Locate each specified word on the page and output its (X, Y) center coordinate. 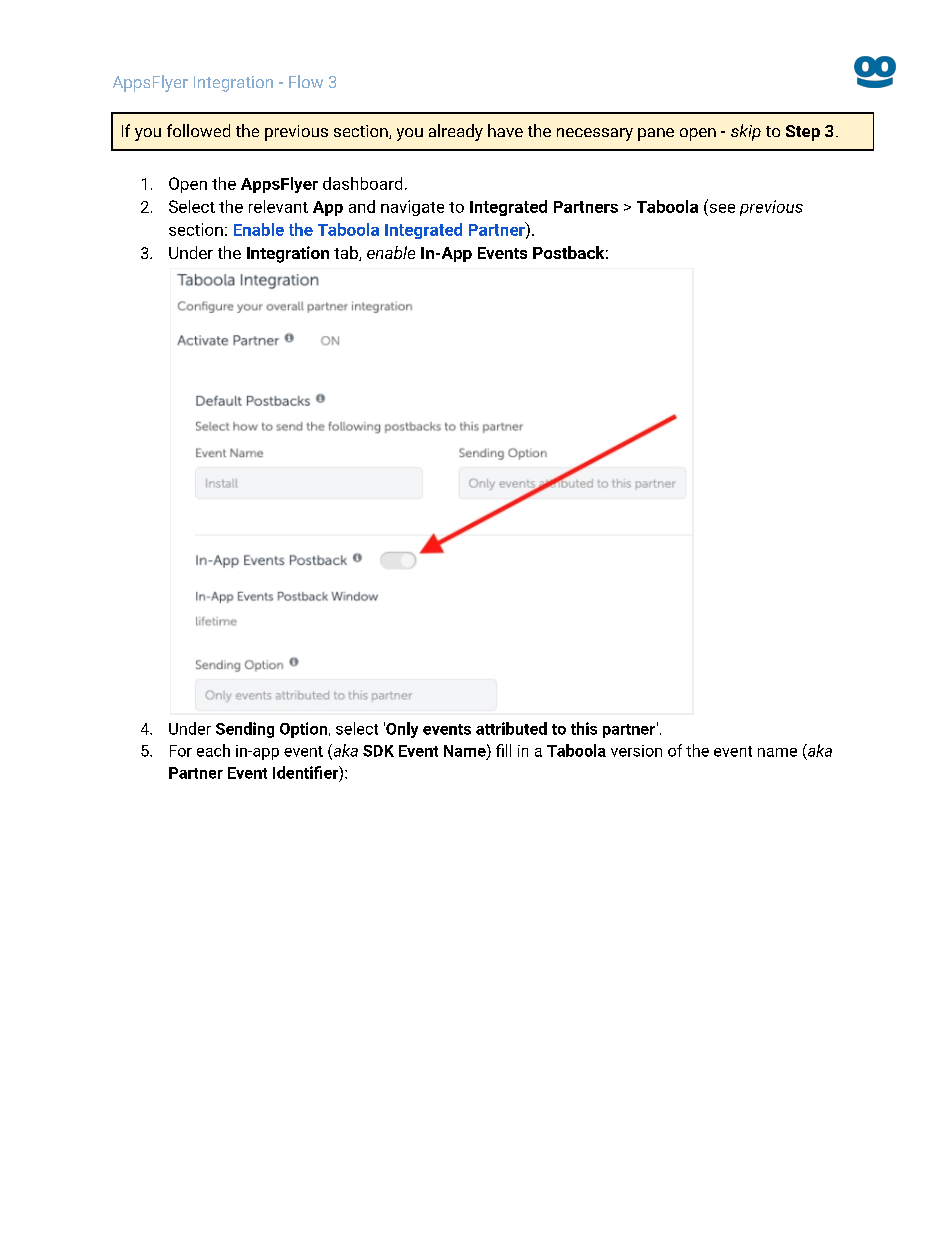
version (636, 751)
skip (746, 132)
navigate (412, 208)
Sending (245, 730)
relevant (278, 206)
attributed (511, 728)
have (505, 130)
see (722, 208)
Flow (306, 81)
